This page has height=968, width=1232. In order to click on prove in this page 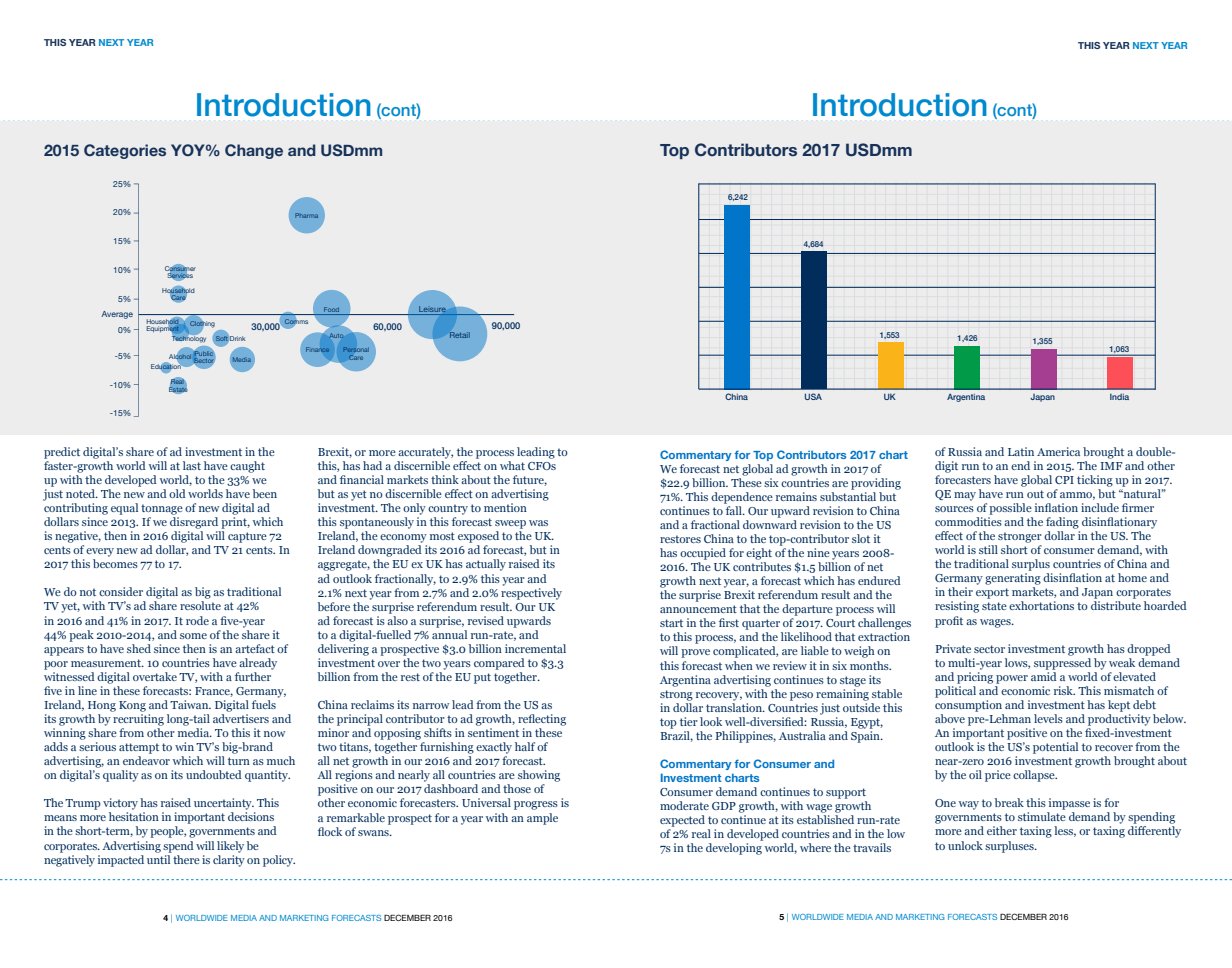, I will do `click(695, 653)`.
